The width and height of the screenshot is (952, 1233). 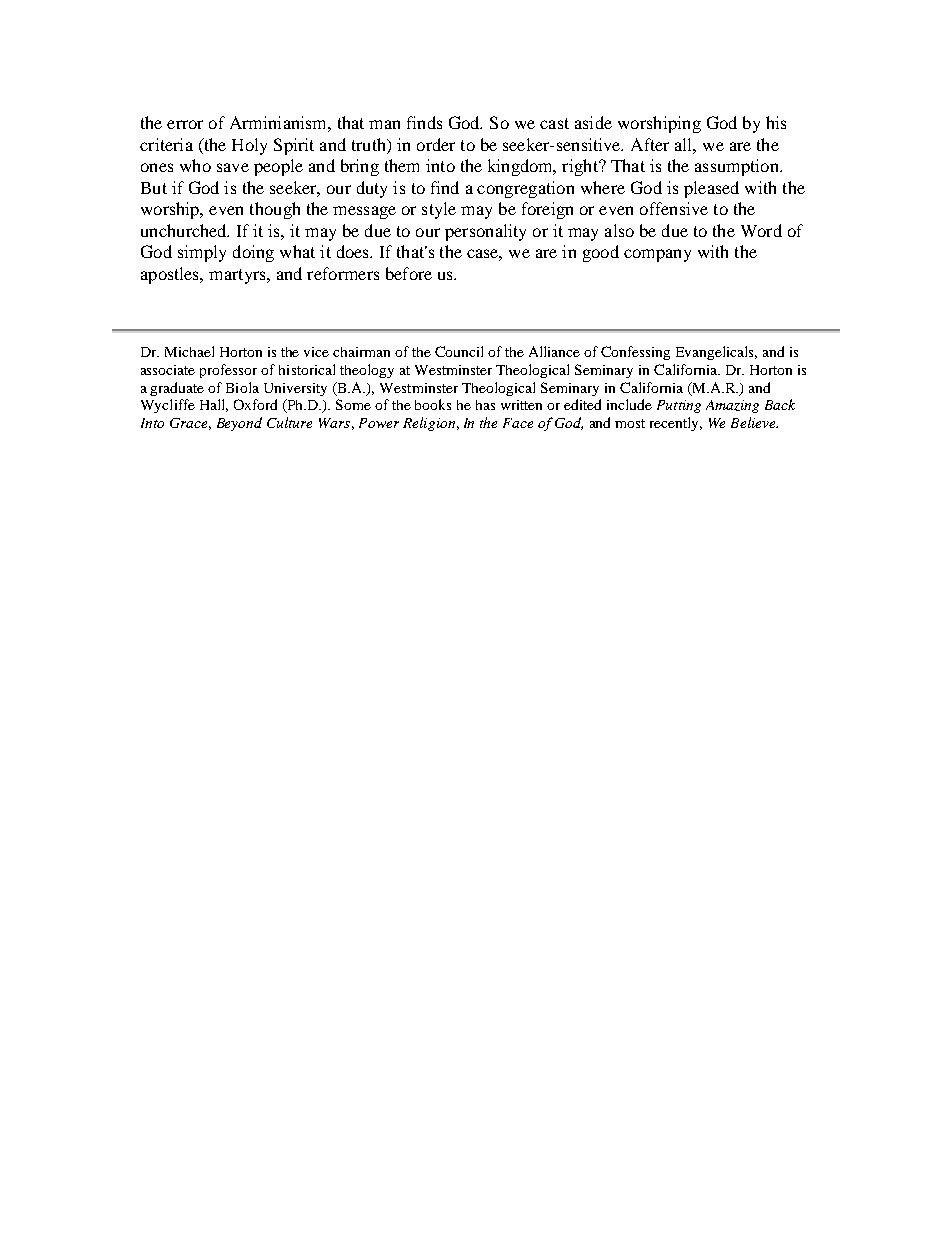 I want to click on martyrs, so click(x=238, y=276).
